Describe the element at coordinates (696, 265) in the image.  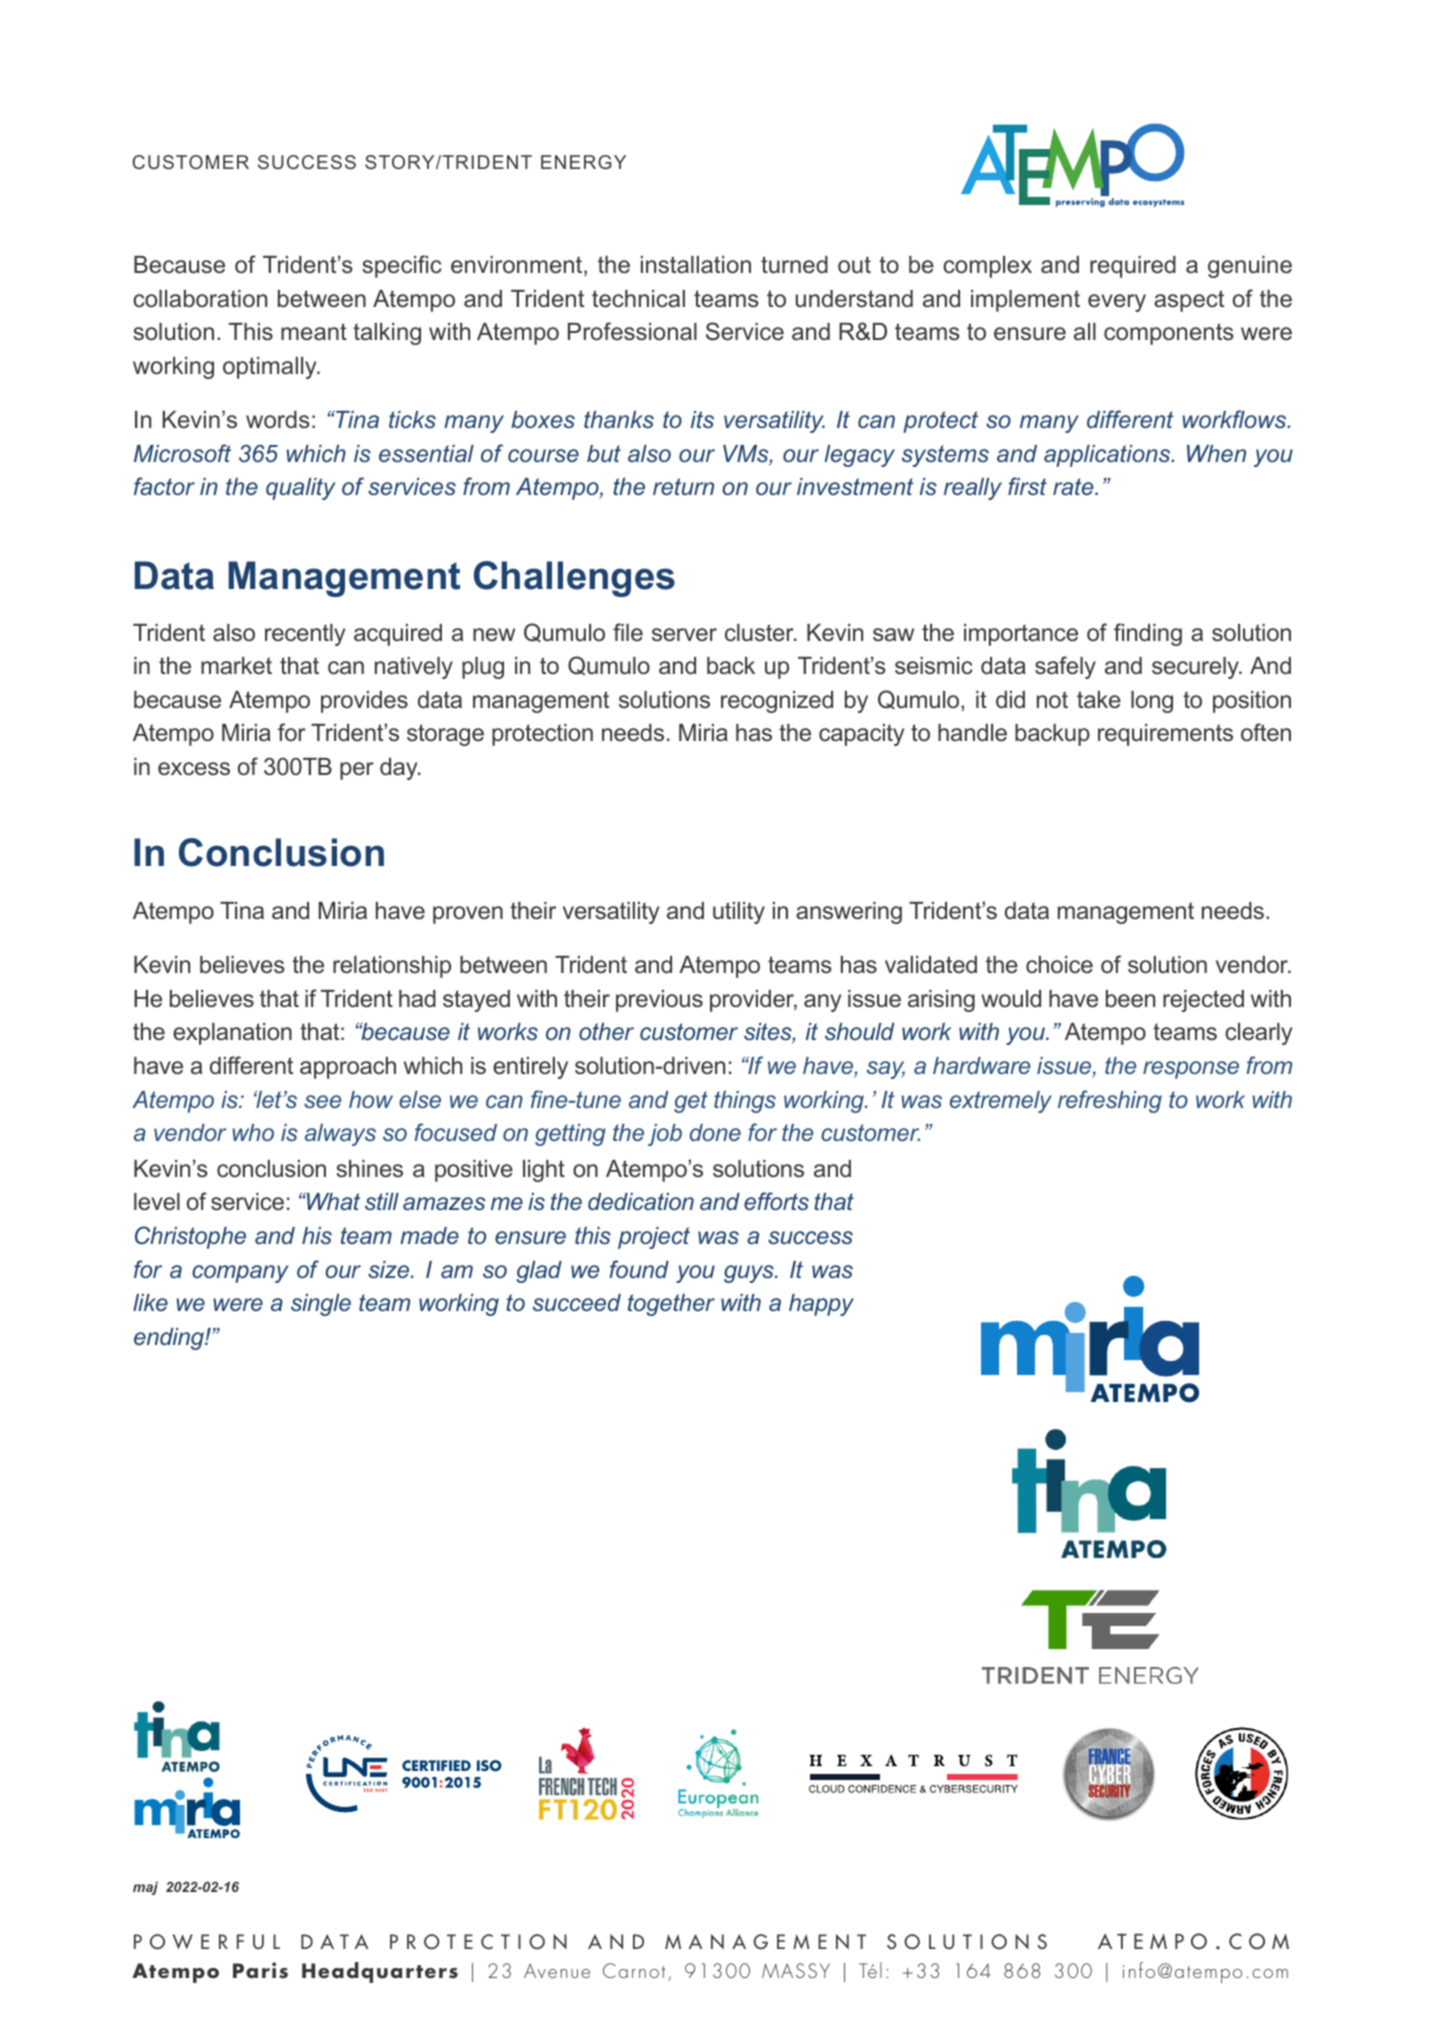
I see `installation` at that location.
